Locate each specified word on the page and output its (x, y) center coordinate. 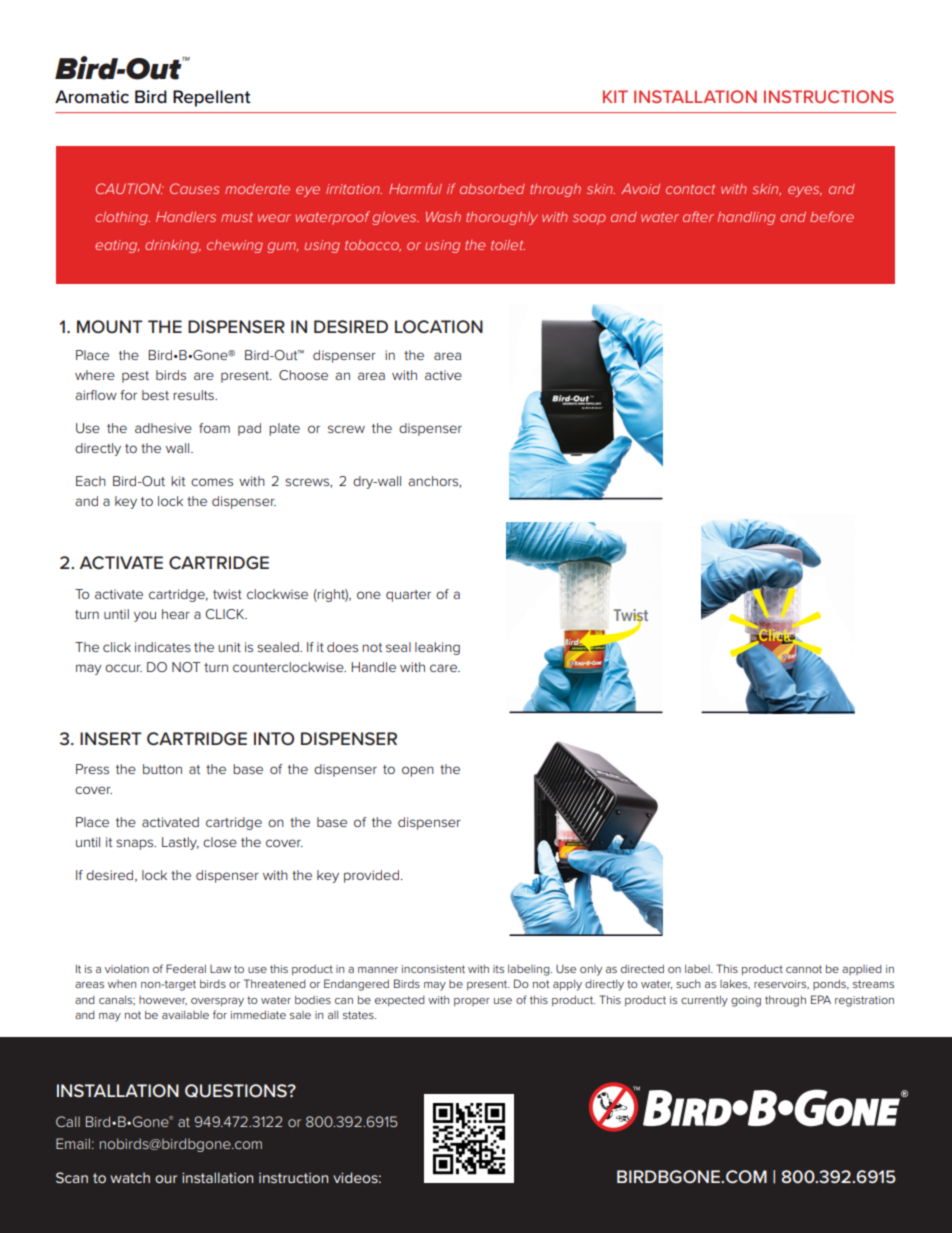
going (746, 1001)
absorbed (492, 189)
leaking (437, 648)
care (444, 668)
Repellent (212, 98)
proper (472, 1002)
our (166, 1179)
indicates (163, 647)
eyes (805, 191)
